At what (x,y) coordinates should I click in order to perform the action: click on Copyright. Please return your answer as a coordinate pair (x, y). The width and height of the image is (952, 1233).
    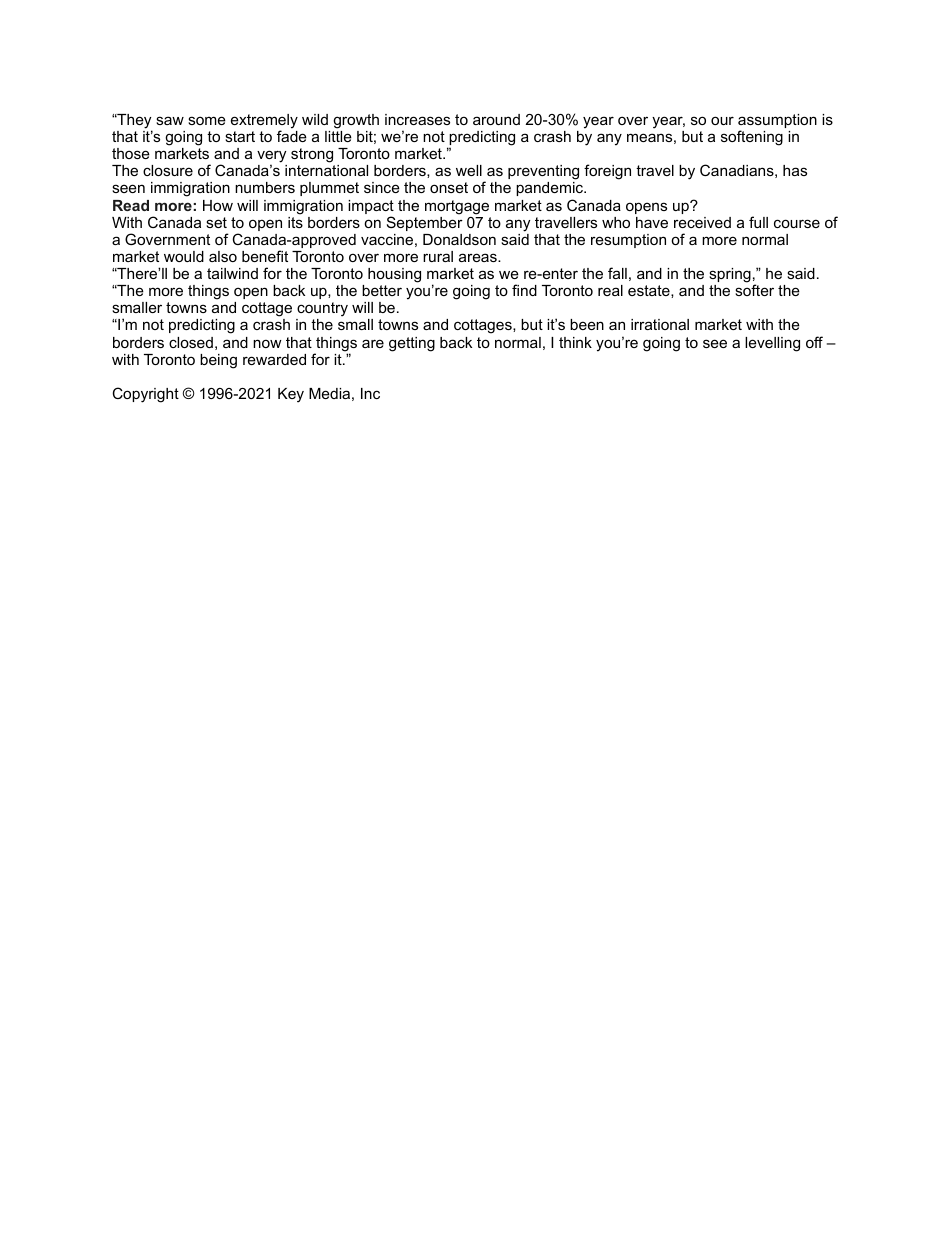
    Looking at the image, I should click on (145, 395).
